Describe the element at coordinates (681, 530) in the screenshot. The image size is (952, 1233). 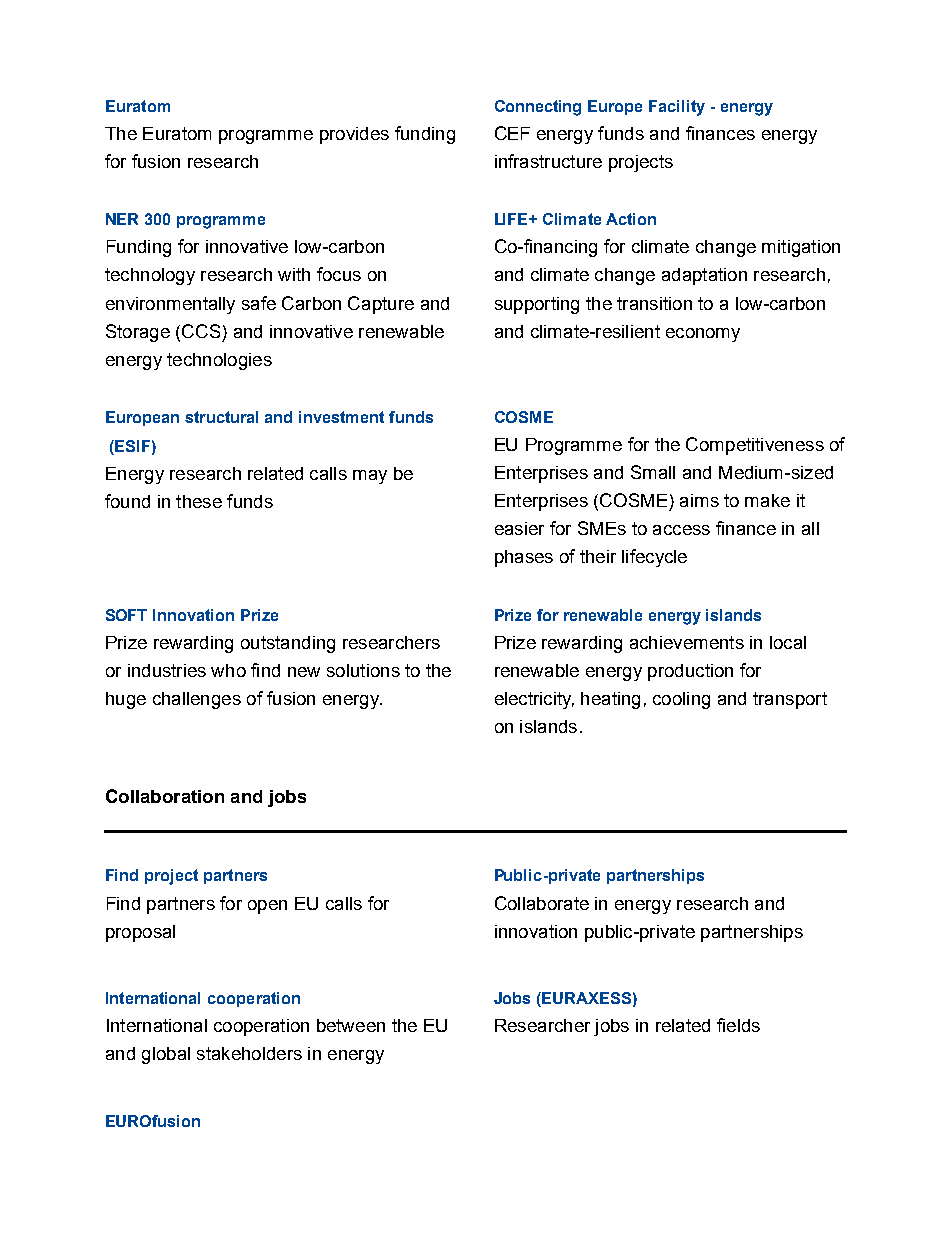
I see `access` at that location.
